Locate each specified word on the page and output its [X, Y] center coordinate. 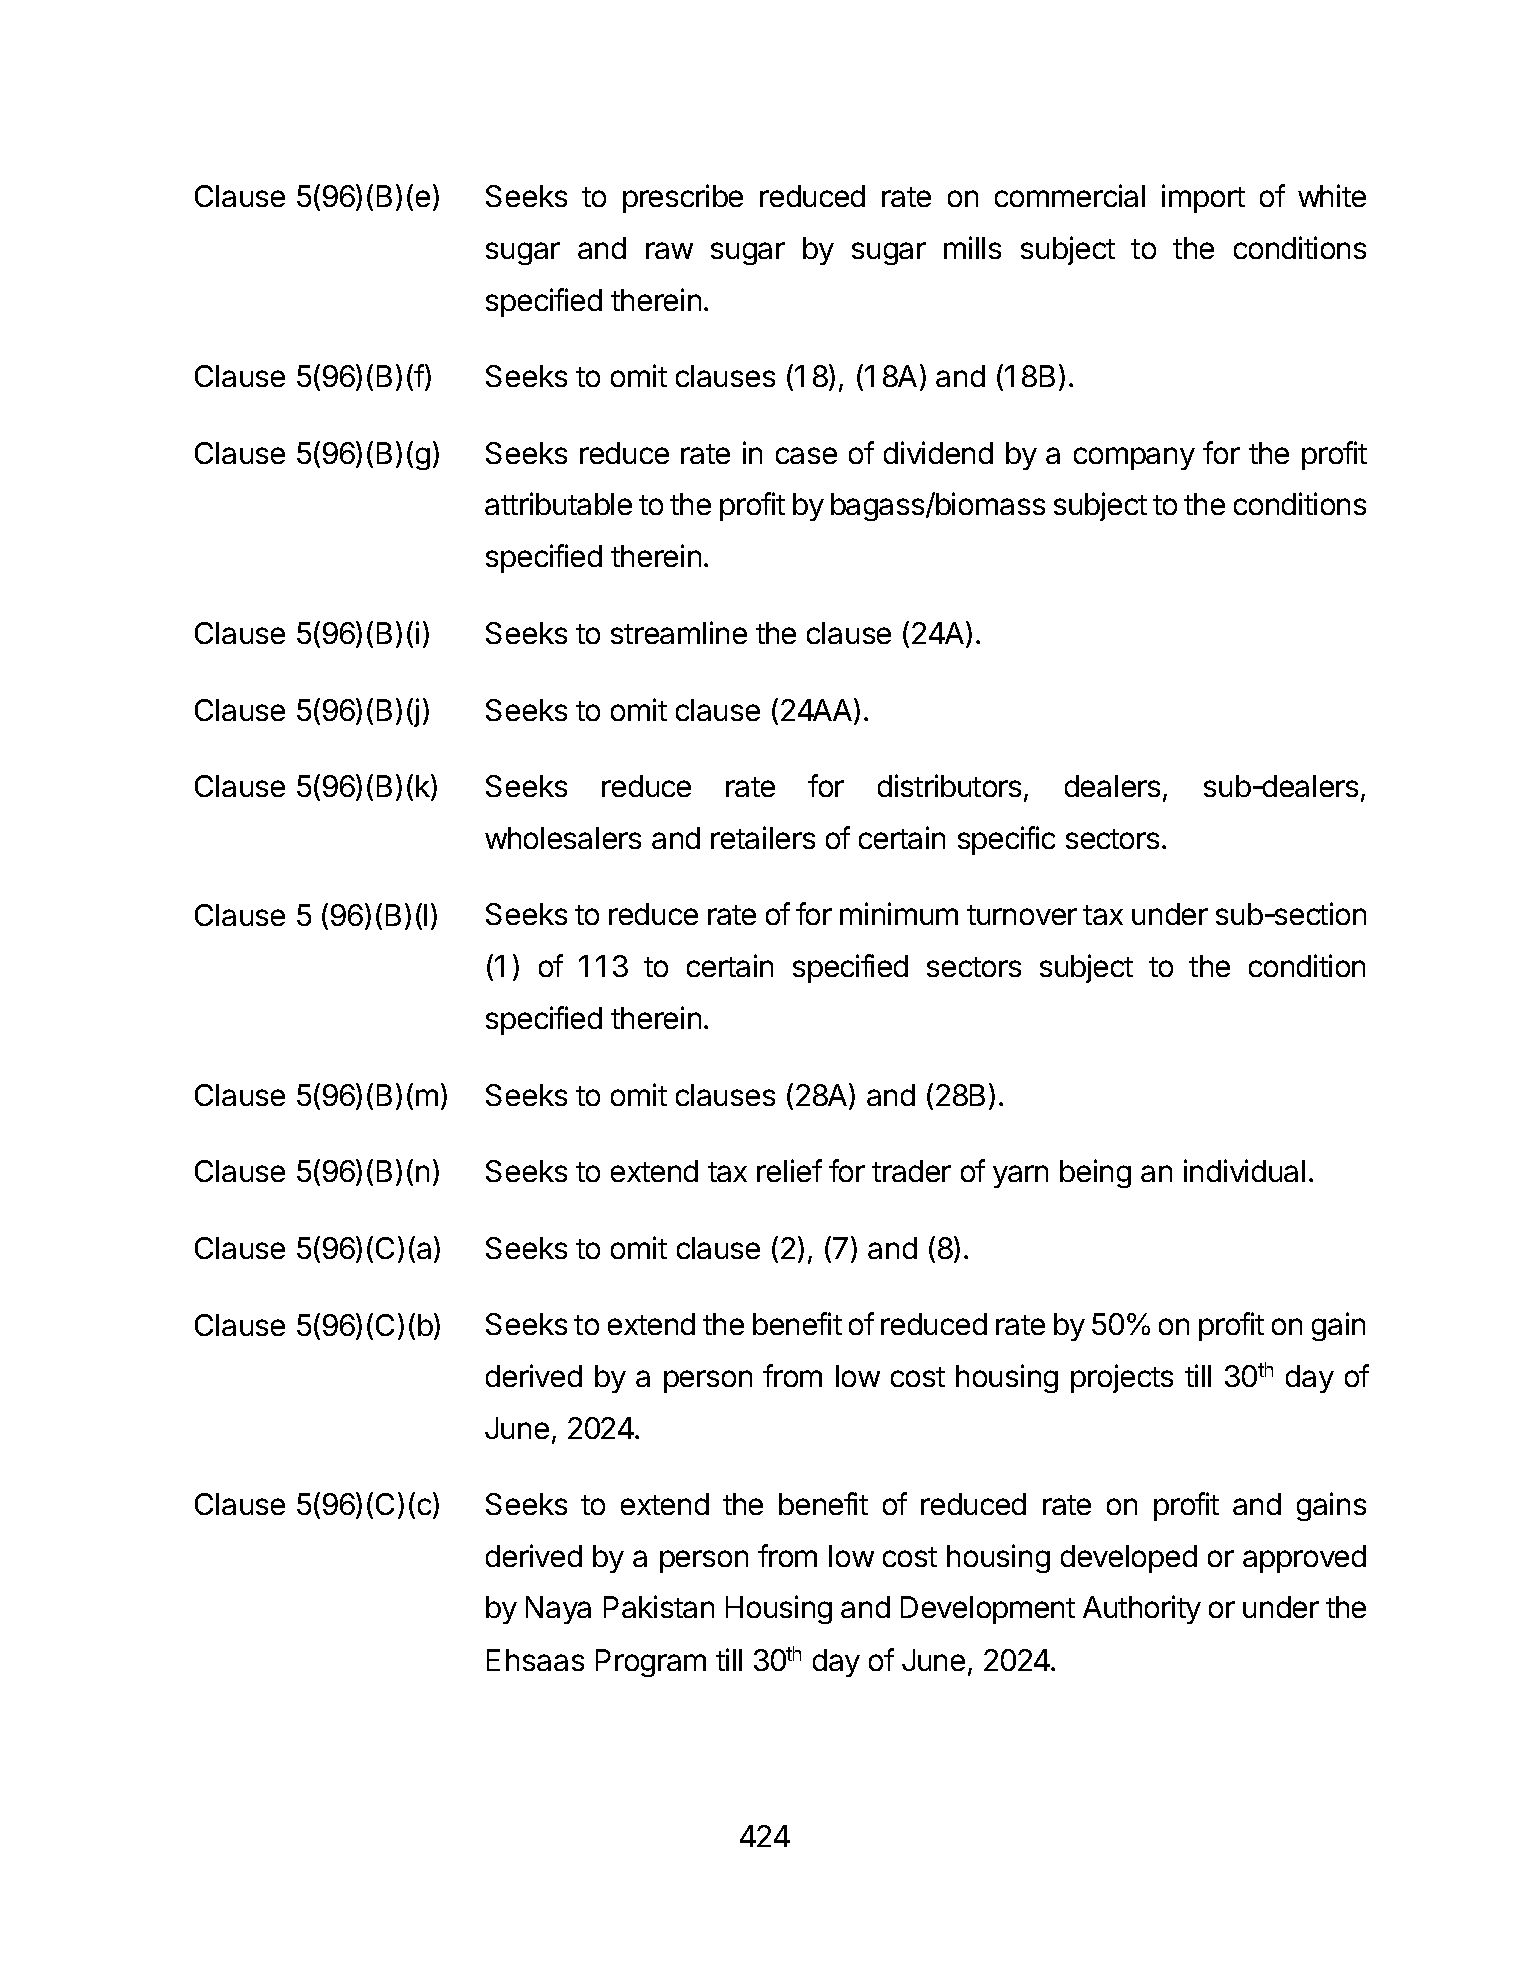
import [1203, 198]
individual [1244, 1170]
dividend [938, 452]
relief [789, 1170]
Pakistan [659, 1606]
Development [988, 1610]
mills [972, 247]
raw [669, 250]
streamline [679, 632]
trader [911, 1171]
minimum [899, 913]
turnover [1022, 915]
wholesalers [563, 838]
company [1134, 458]
